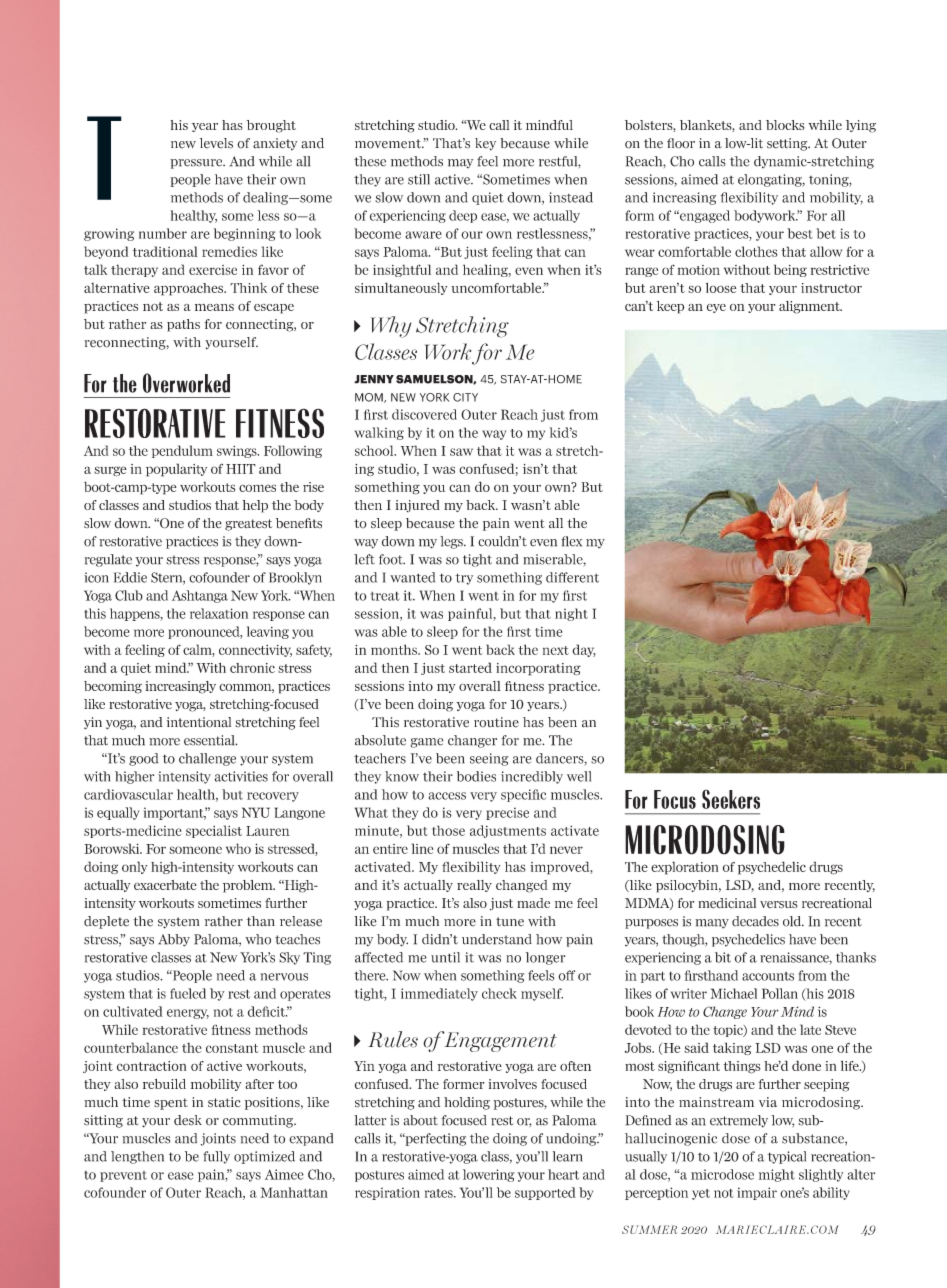 Image resolution: width=947 pixels, height=1288 pixels. I want to click on Ashtanga, so click(200, 596).
